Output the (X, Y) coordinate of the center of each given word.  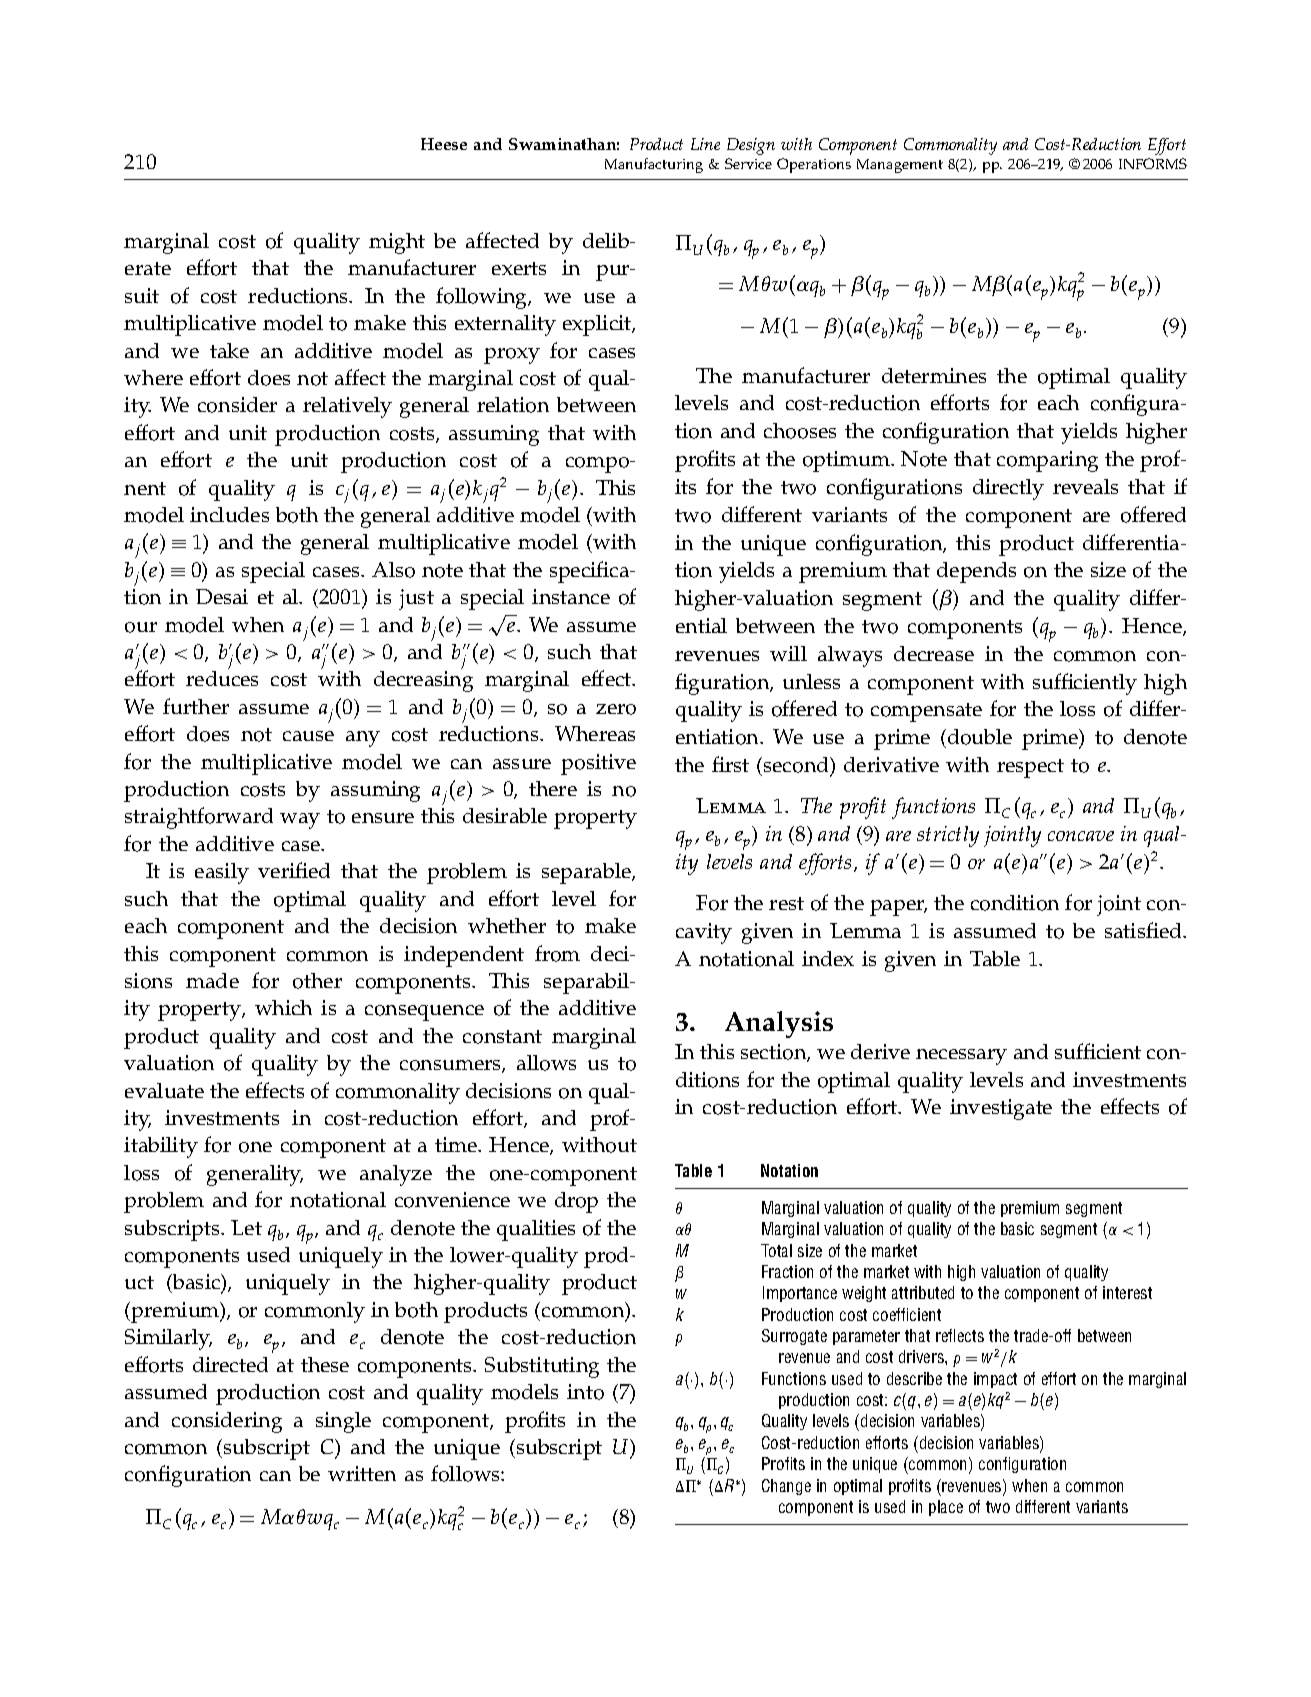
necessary (961, 1057)
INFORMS (1153, 163)
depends (976, 572)
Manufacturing (654, 165)
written (362, 1473)
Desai (222, 596)
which (283, 1007)
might (397, 243)
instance (571, 596)
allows (546, 1063)
